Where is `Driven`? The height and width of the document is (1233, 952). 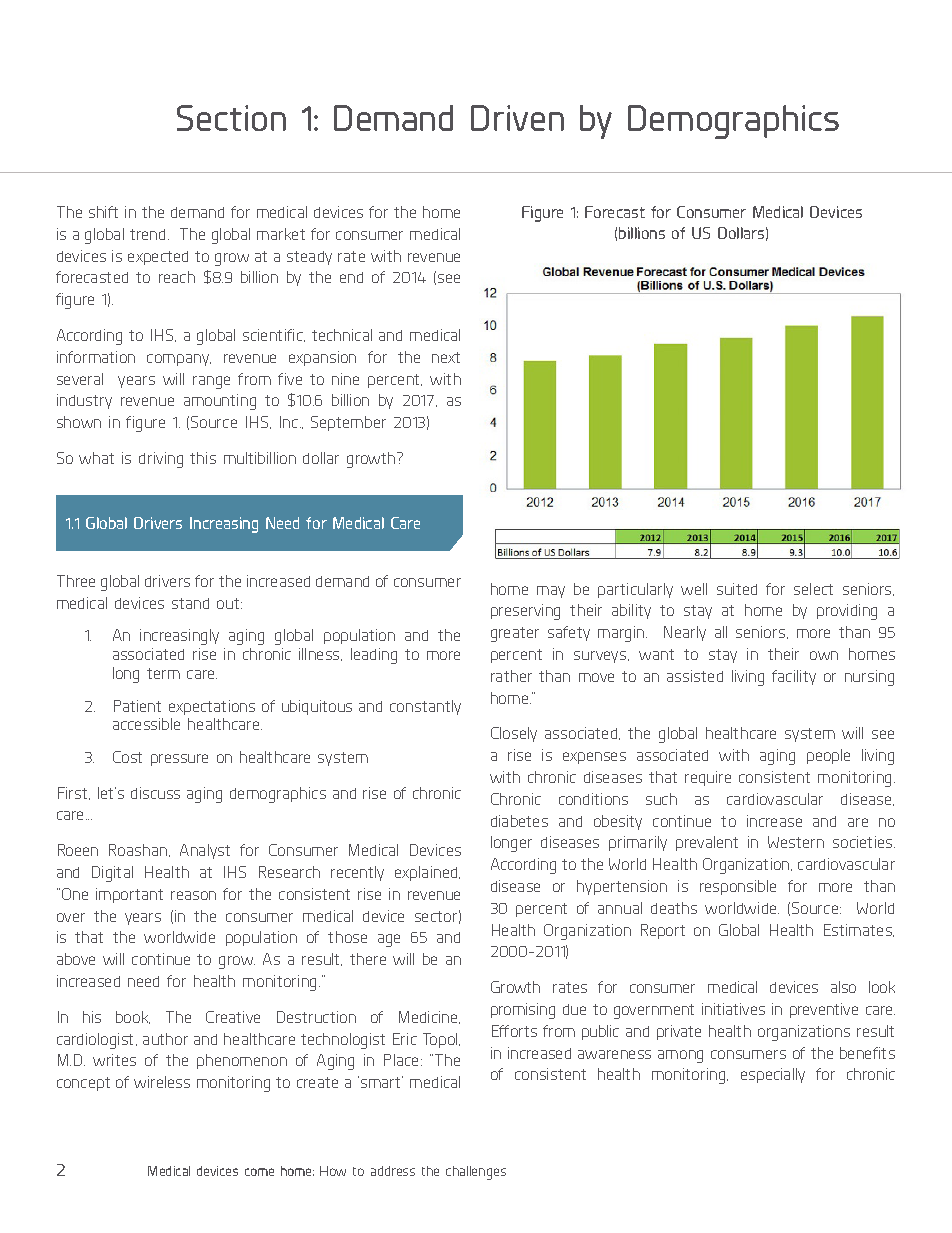
Driven is located at coordinates (517, 118).
